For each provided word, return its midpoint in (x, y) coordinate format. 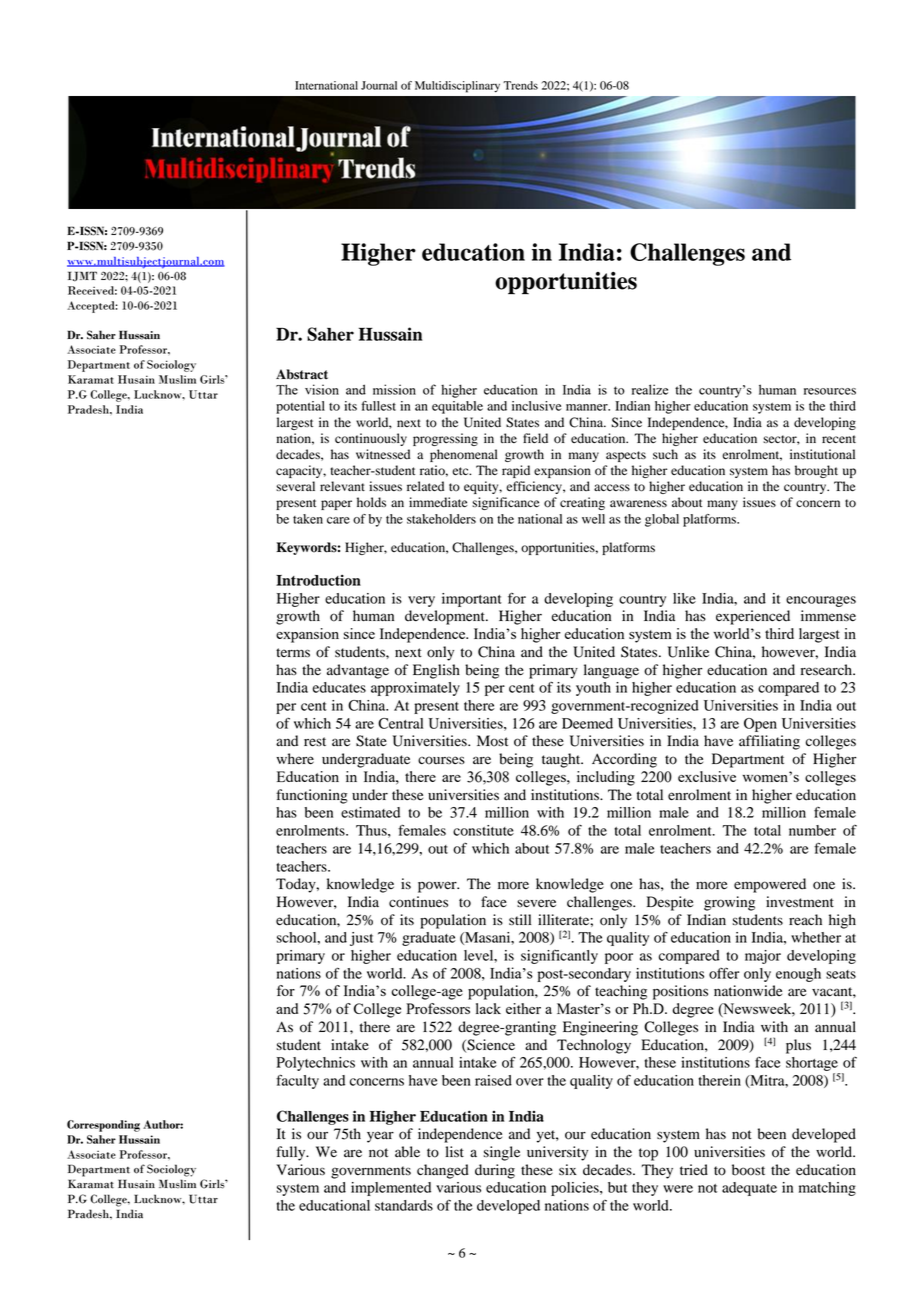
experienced (753, 617)
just (361, 939)
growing (729, 903)
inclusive (537, 406)
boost (748, 1170)
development (446, 617)
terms (293, 652)
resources (830, 391)
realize (650, 389)
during (495, 1171)
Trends (520, 85)
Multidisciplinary (457, 87)
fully (292, 1153)
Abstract (302, 374)
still (520, 919)
